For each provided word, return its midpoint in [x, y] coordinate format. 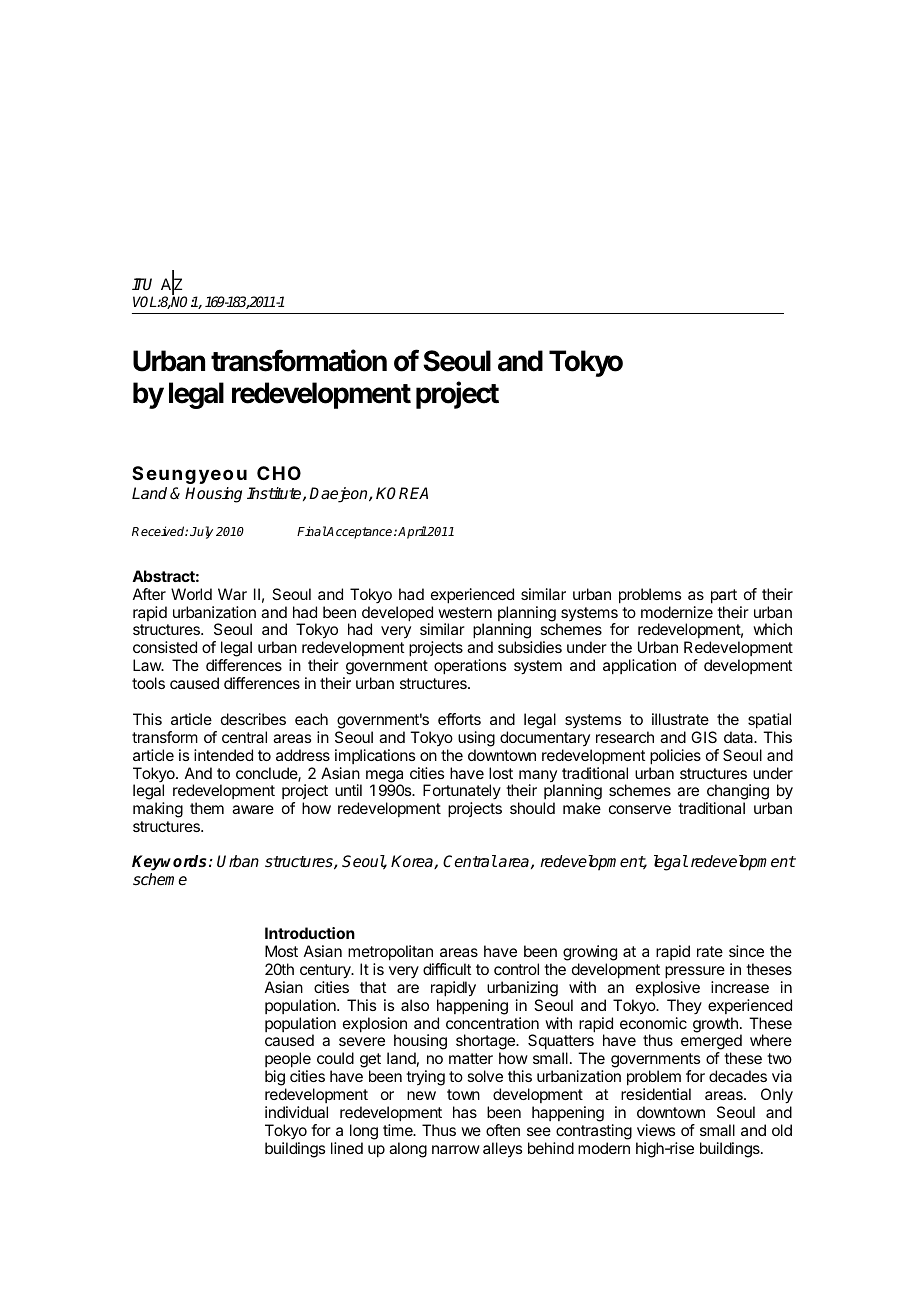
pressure [695, 972]
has [465, 1112]
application [639, 667]
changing [736, 793]
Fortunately [462, 791]
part [724, 596]
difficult [447, 969]
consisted [165, 647]
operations [470, 667]
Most [281, 951]
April [412, 532]
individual [296, 1112]
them [207, 808]
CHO [279, 473]
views [656, 1130]
